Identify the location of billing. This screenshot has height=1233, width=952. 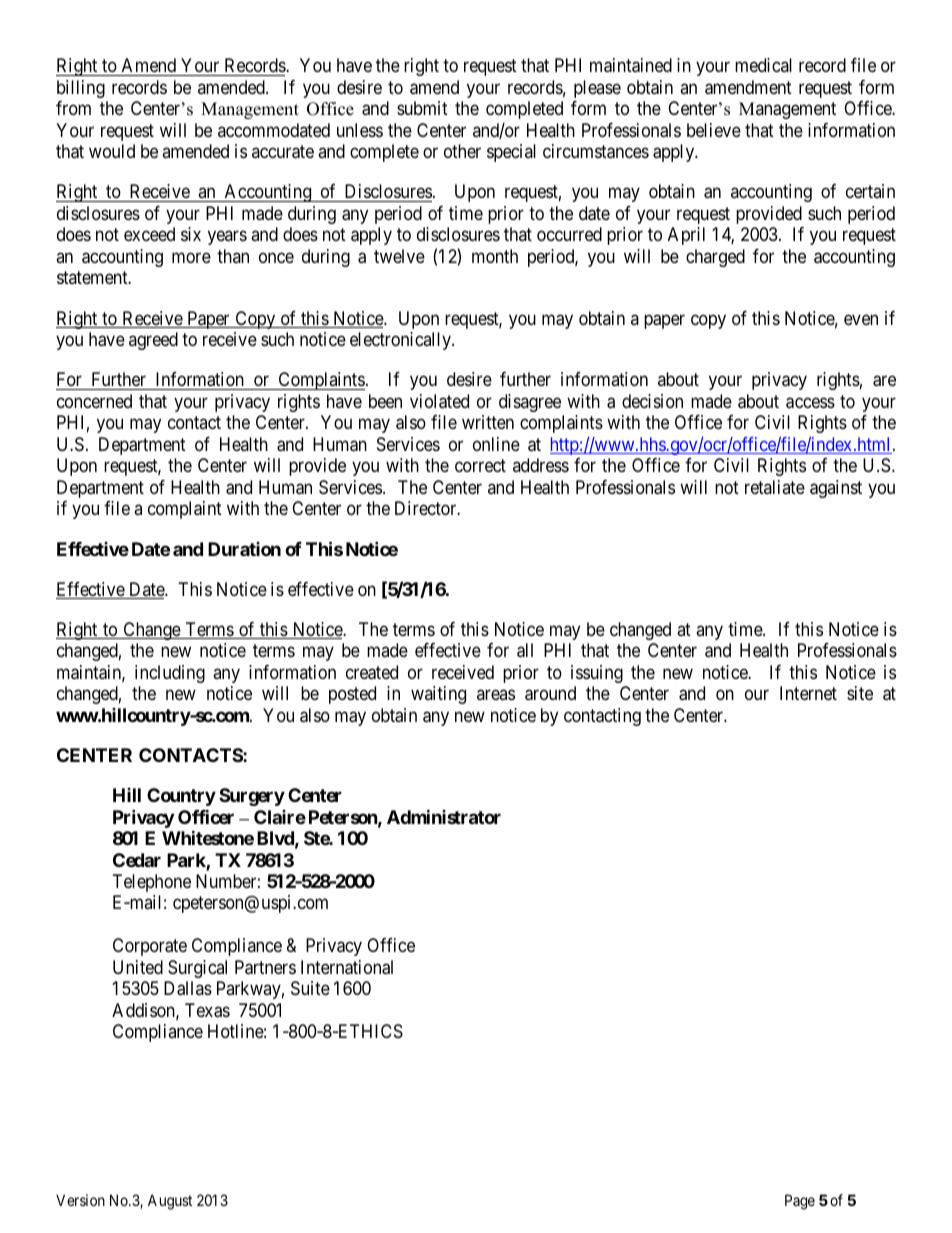
(81, 89).
